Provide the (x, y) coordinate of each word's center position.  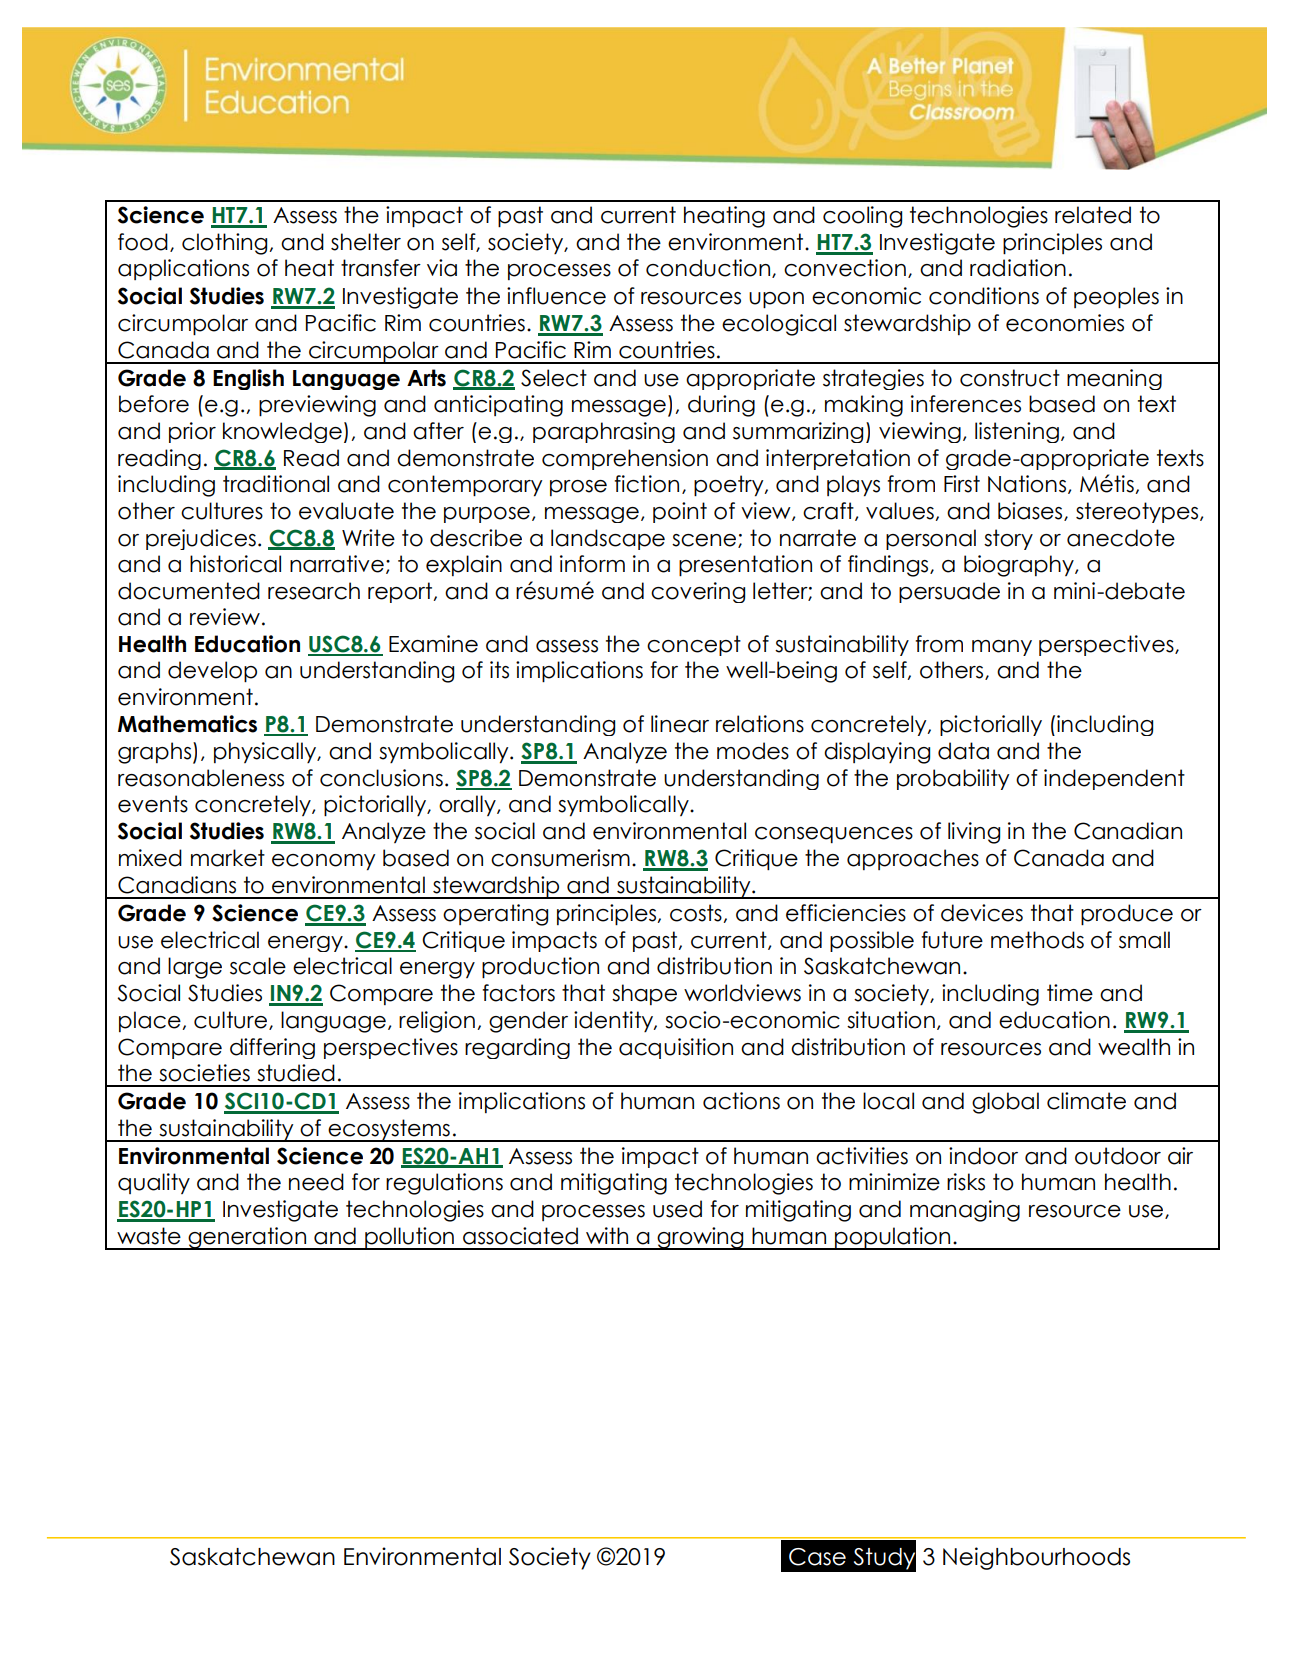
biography (1020, 566)
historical (235, 564)
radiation (1018, 268)
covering (698, 592)
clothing (226, 244)
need (316, 1182)
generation (247, 1238)
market (228, 858)
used (677, 1209)
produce (1127, 914)
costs (697, 913)
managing (965, 1211)
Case (817, 1557)
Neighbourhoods (1036, 1558)
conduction (709, 268)
